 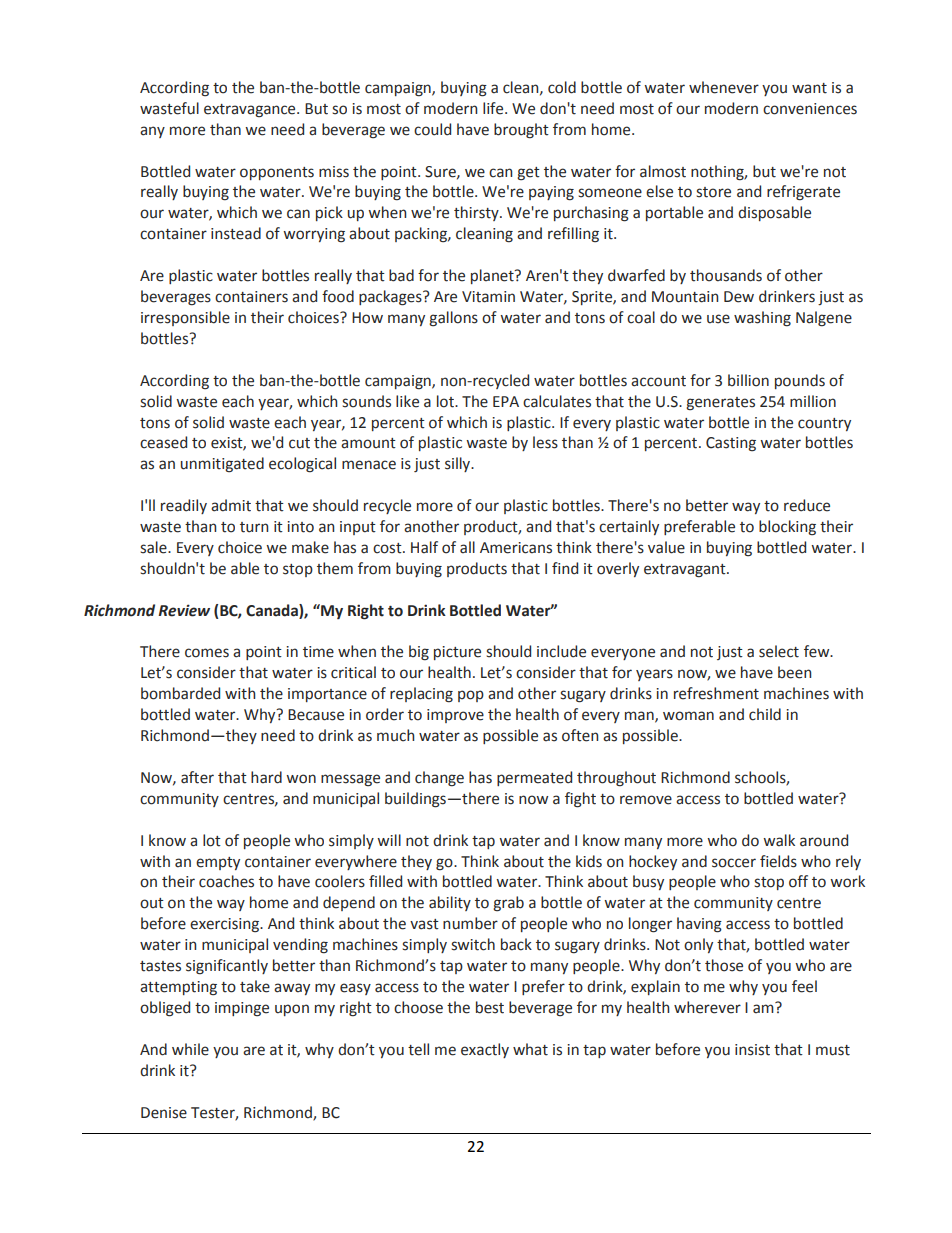 I want to click on Canada, so click(x=273, y=611).
